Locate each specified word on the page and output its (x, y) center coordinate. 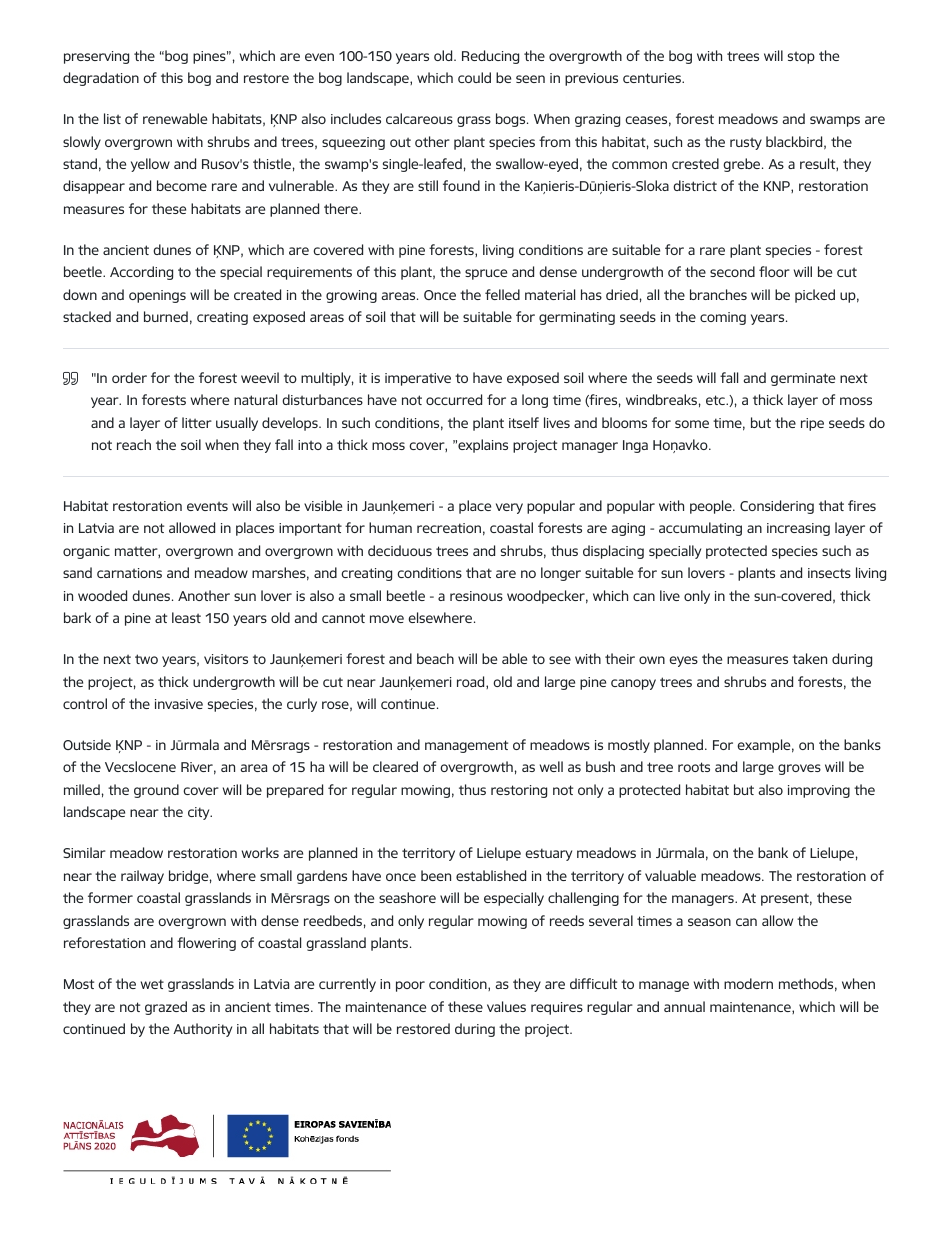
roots (694, 767)
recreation (449, 528)
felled (502, 294)
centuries (653, 78)
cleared (395, 766)
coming (723, 318)
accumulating (700, 529)
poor (410, 986)
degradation (101, 79)
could (474, 77)
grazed (166, 1008)
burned (166, 316)
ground (156, 791)
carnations (129, 573)
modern (748, 983)
